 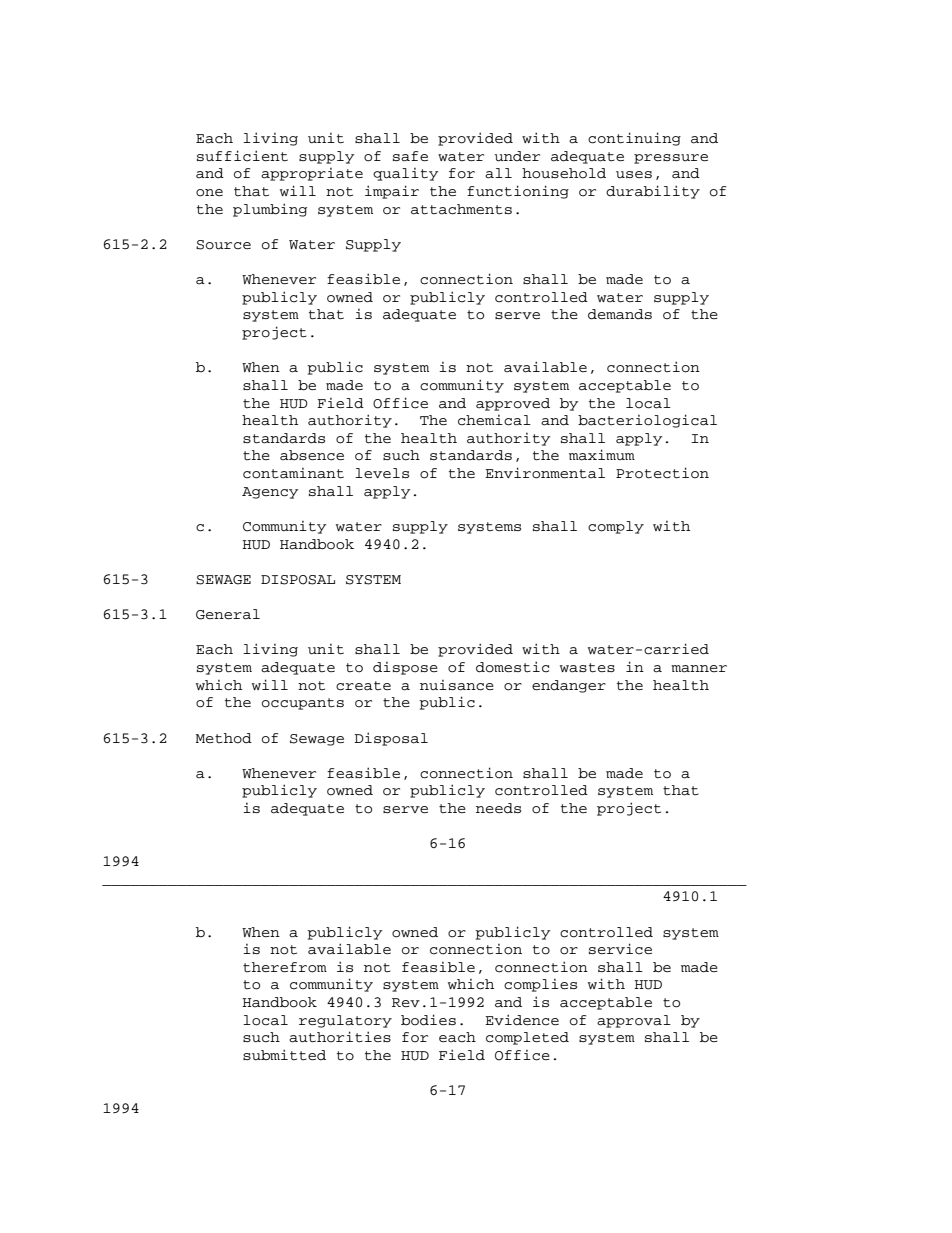 What do you see at coordinates (228, 614) in the page?
I see `General` at bounding box center [228, 614].
